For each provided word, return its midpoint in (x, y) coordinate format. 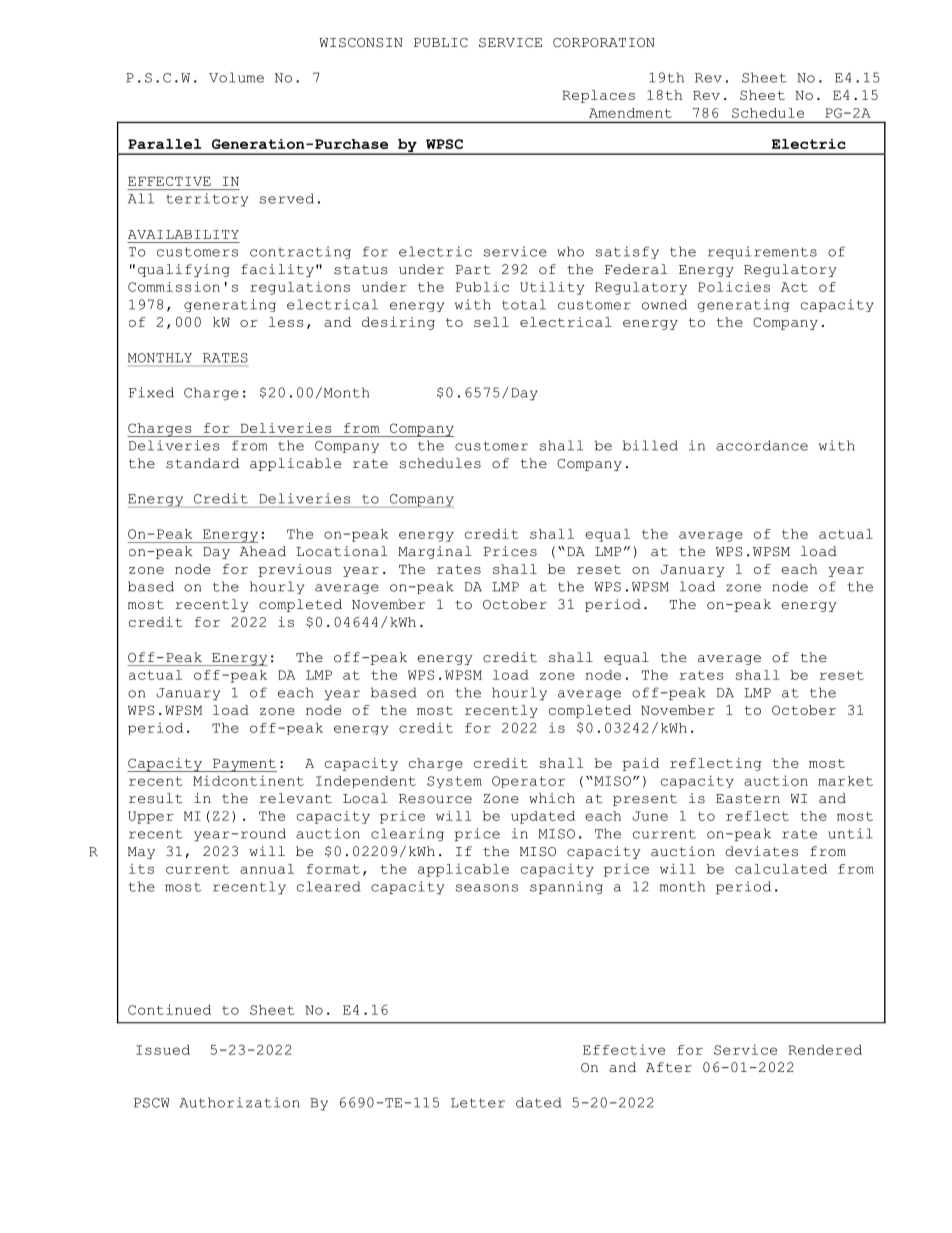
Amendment (630, 113)
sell (491, 322)
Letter (478, 1103)
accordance (762, 445)
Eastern (748, 799)
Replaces (598, 96)
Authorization (239, 1102)
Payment (243, 765)
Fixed (151, 392)
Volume (236, 77)
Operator (528, 782)
